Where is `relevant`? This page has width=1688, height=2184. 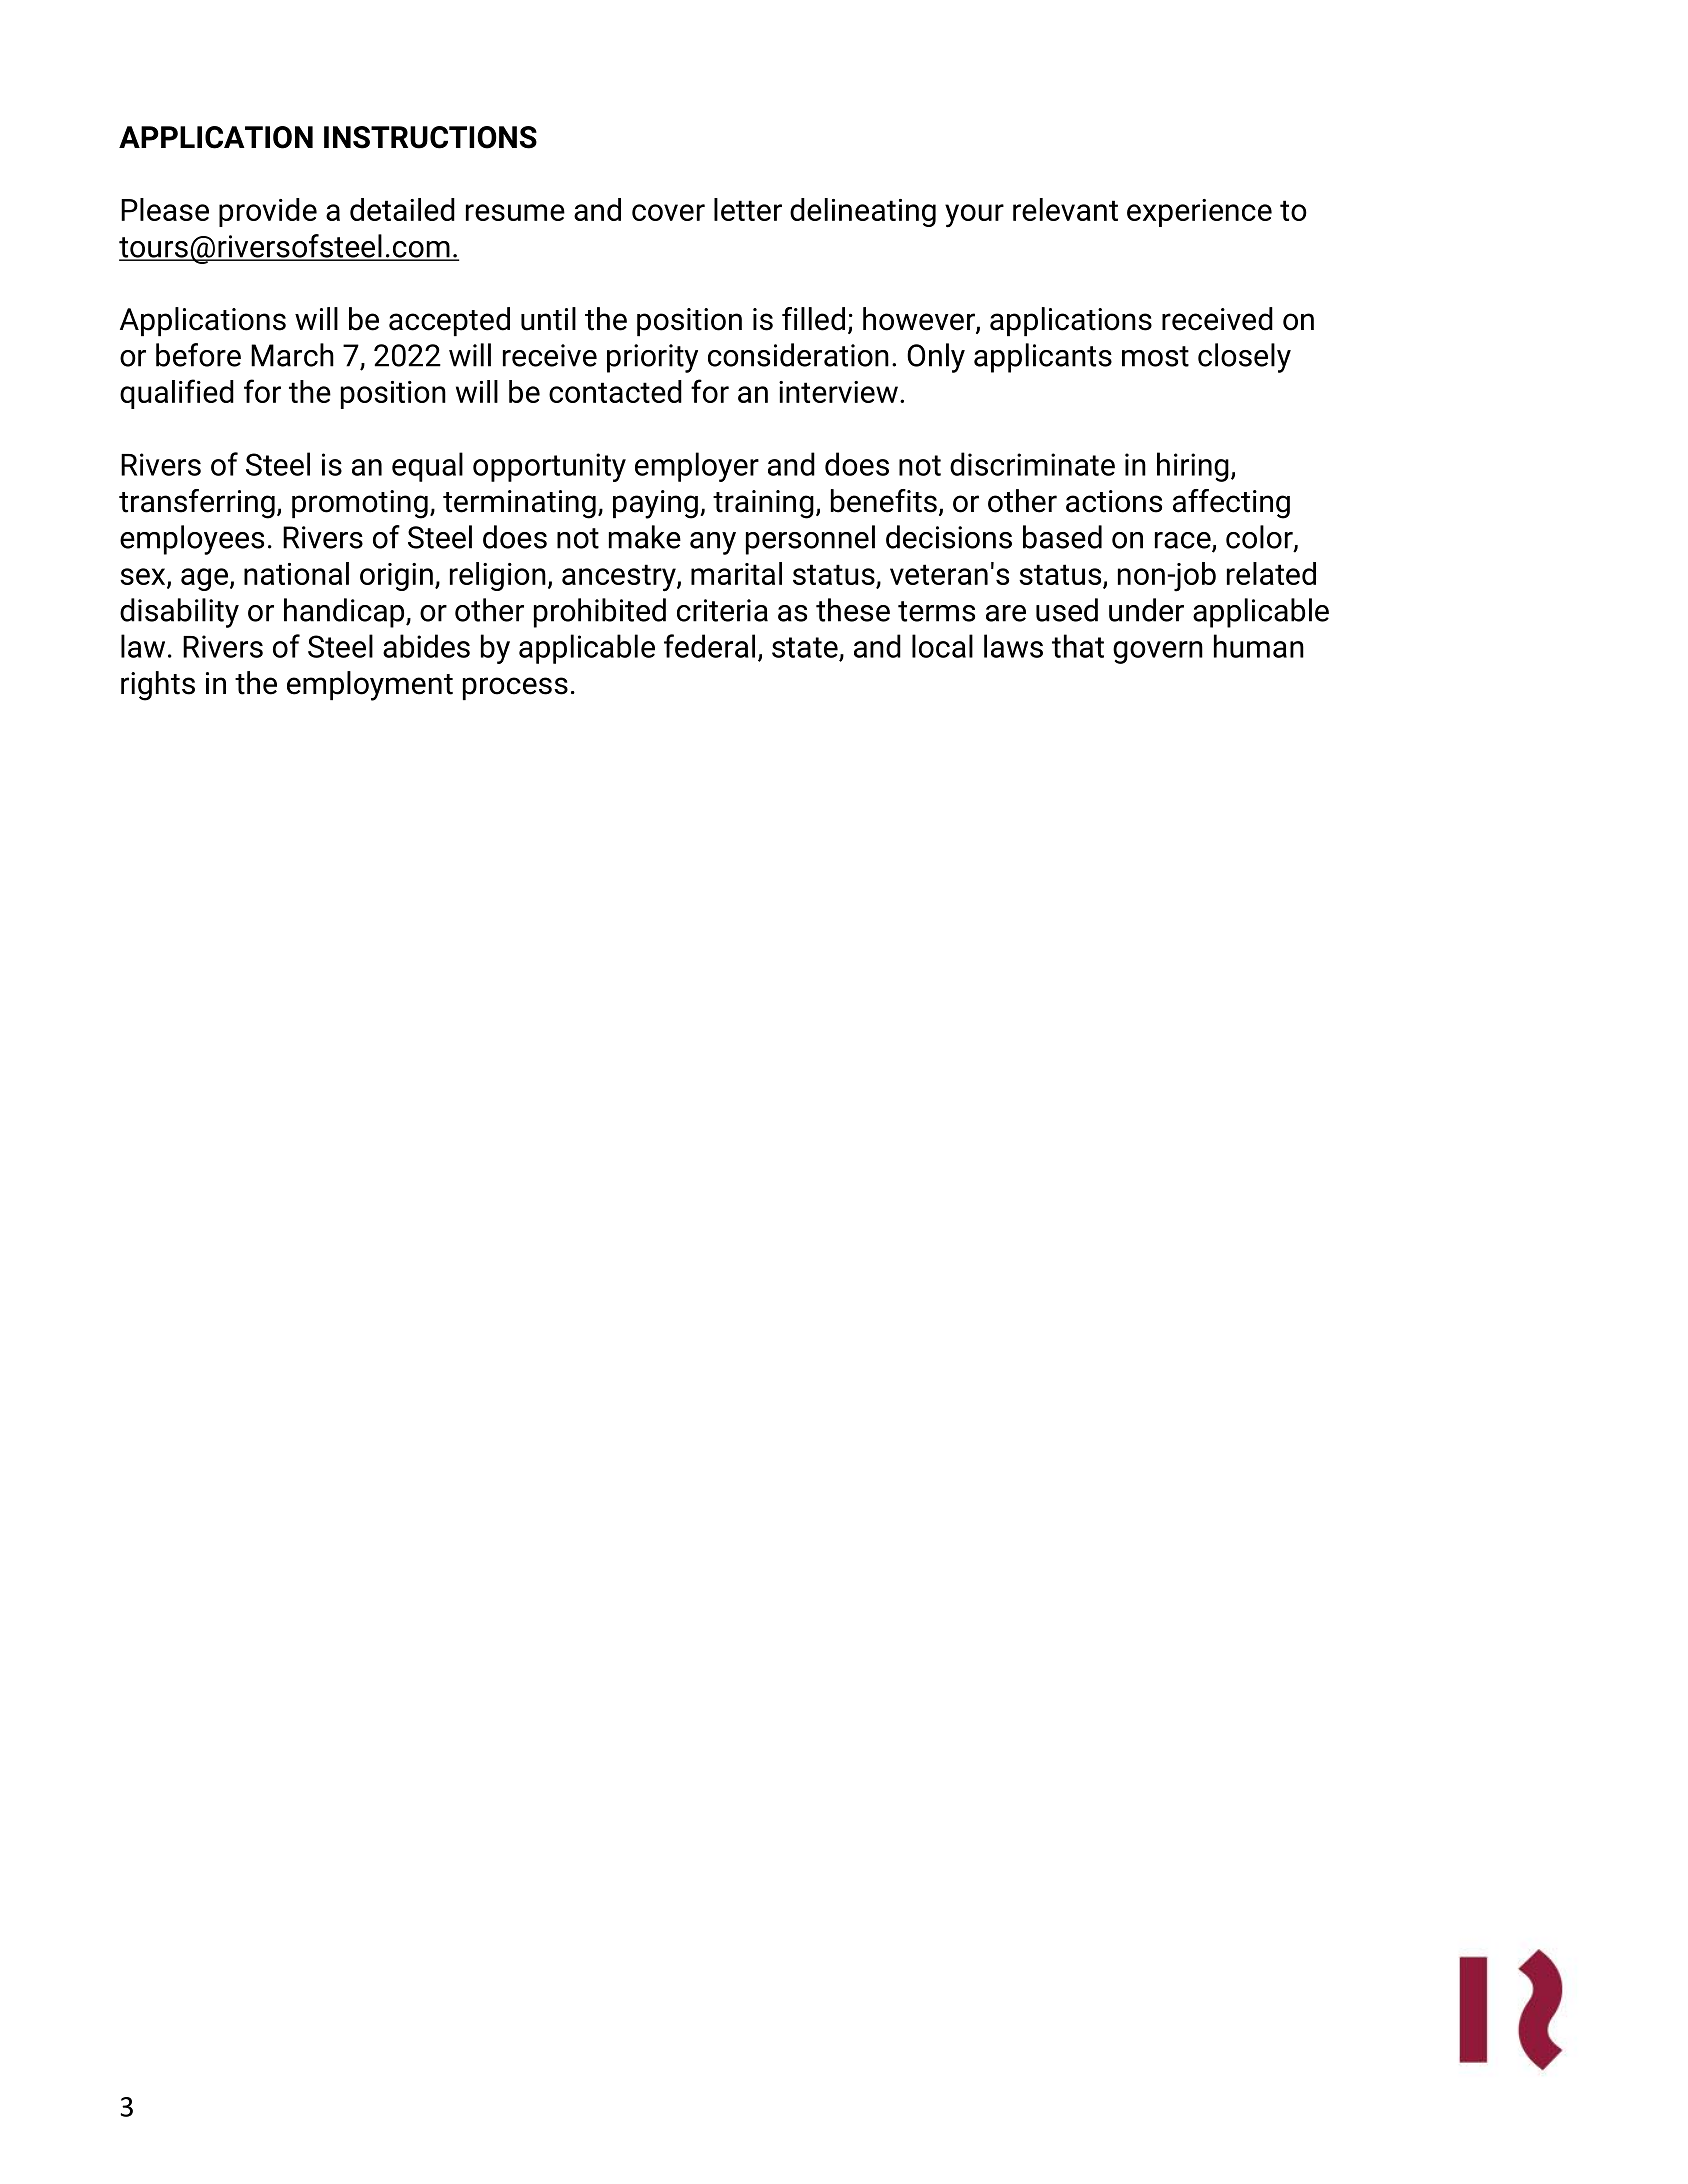
relevant is located at coordinates (1065, 209).
